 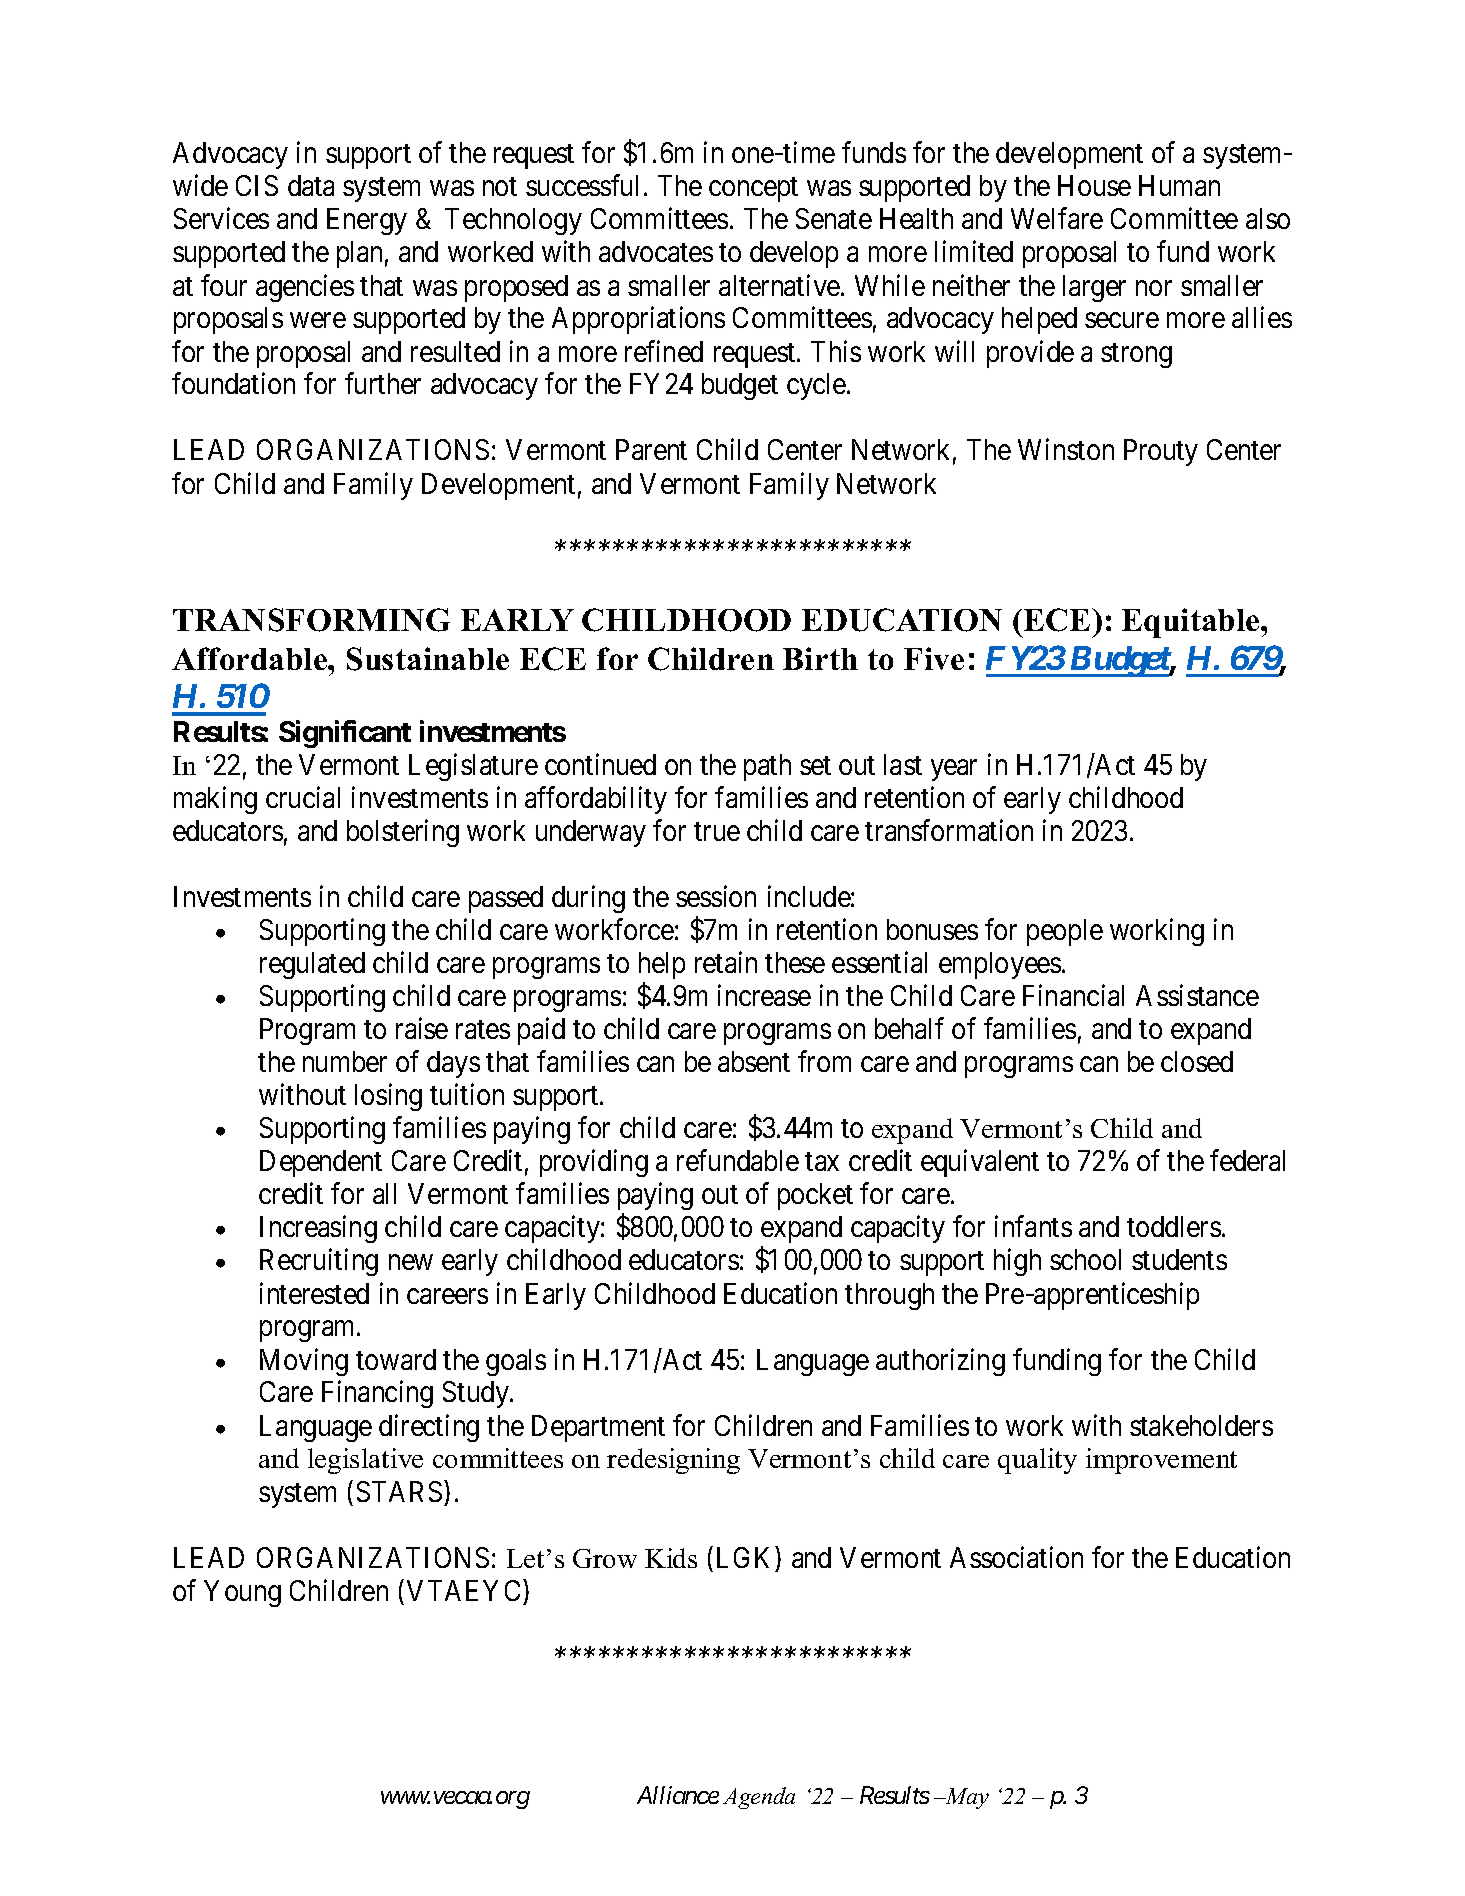 What do you see at coordinates (367, 221) in the document?
I see `Energy` at bounding box center [367, 221].
